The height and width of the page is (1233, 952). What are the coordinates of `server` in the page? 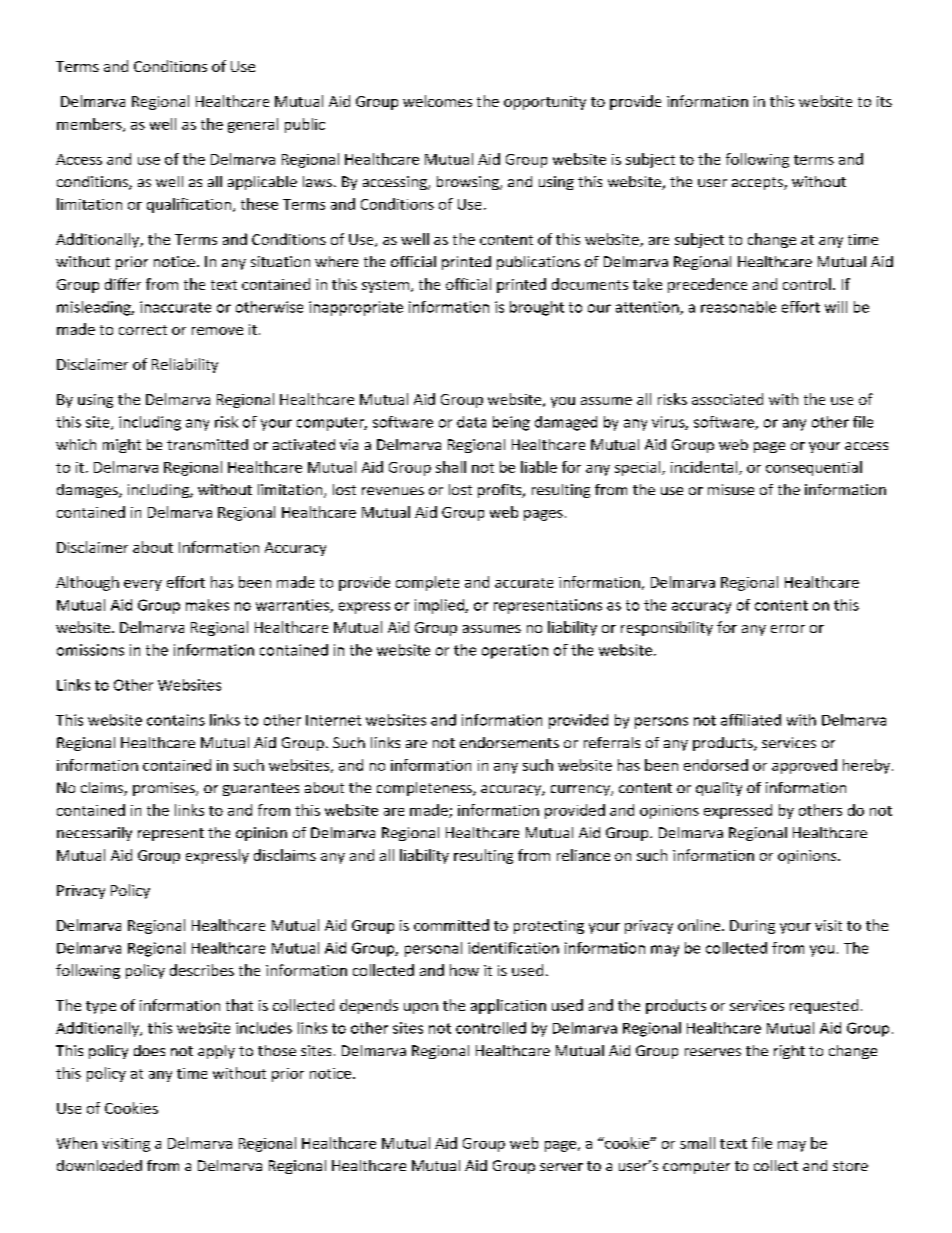 It's located at (561, 1167).
